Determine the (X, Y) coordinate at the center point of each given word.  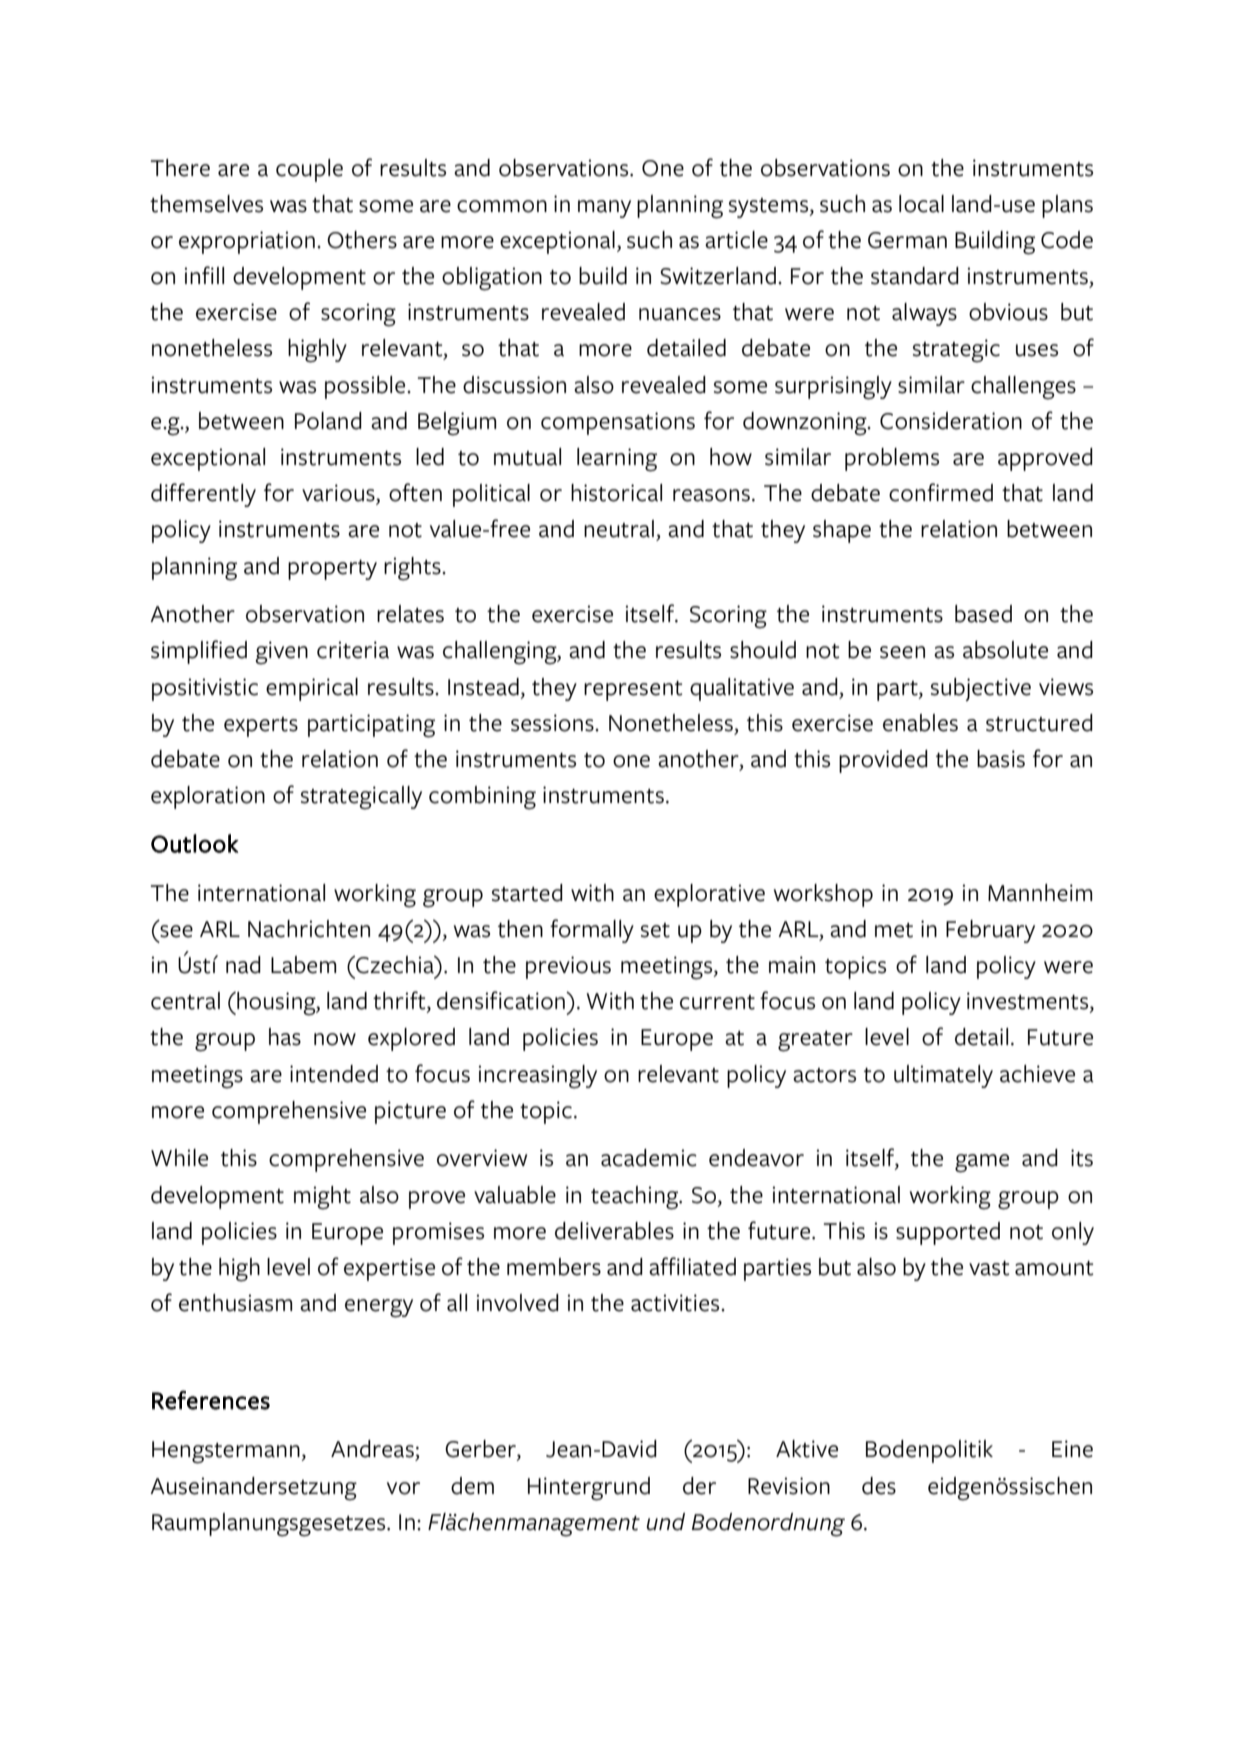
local (921, 204)
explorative (709, 895)
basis (1001, 759)
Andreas (372, 1449)
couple (309, 170)
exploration (208, 797)
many (604, 209)
